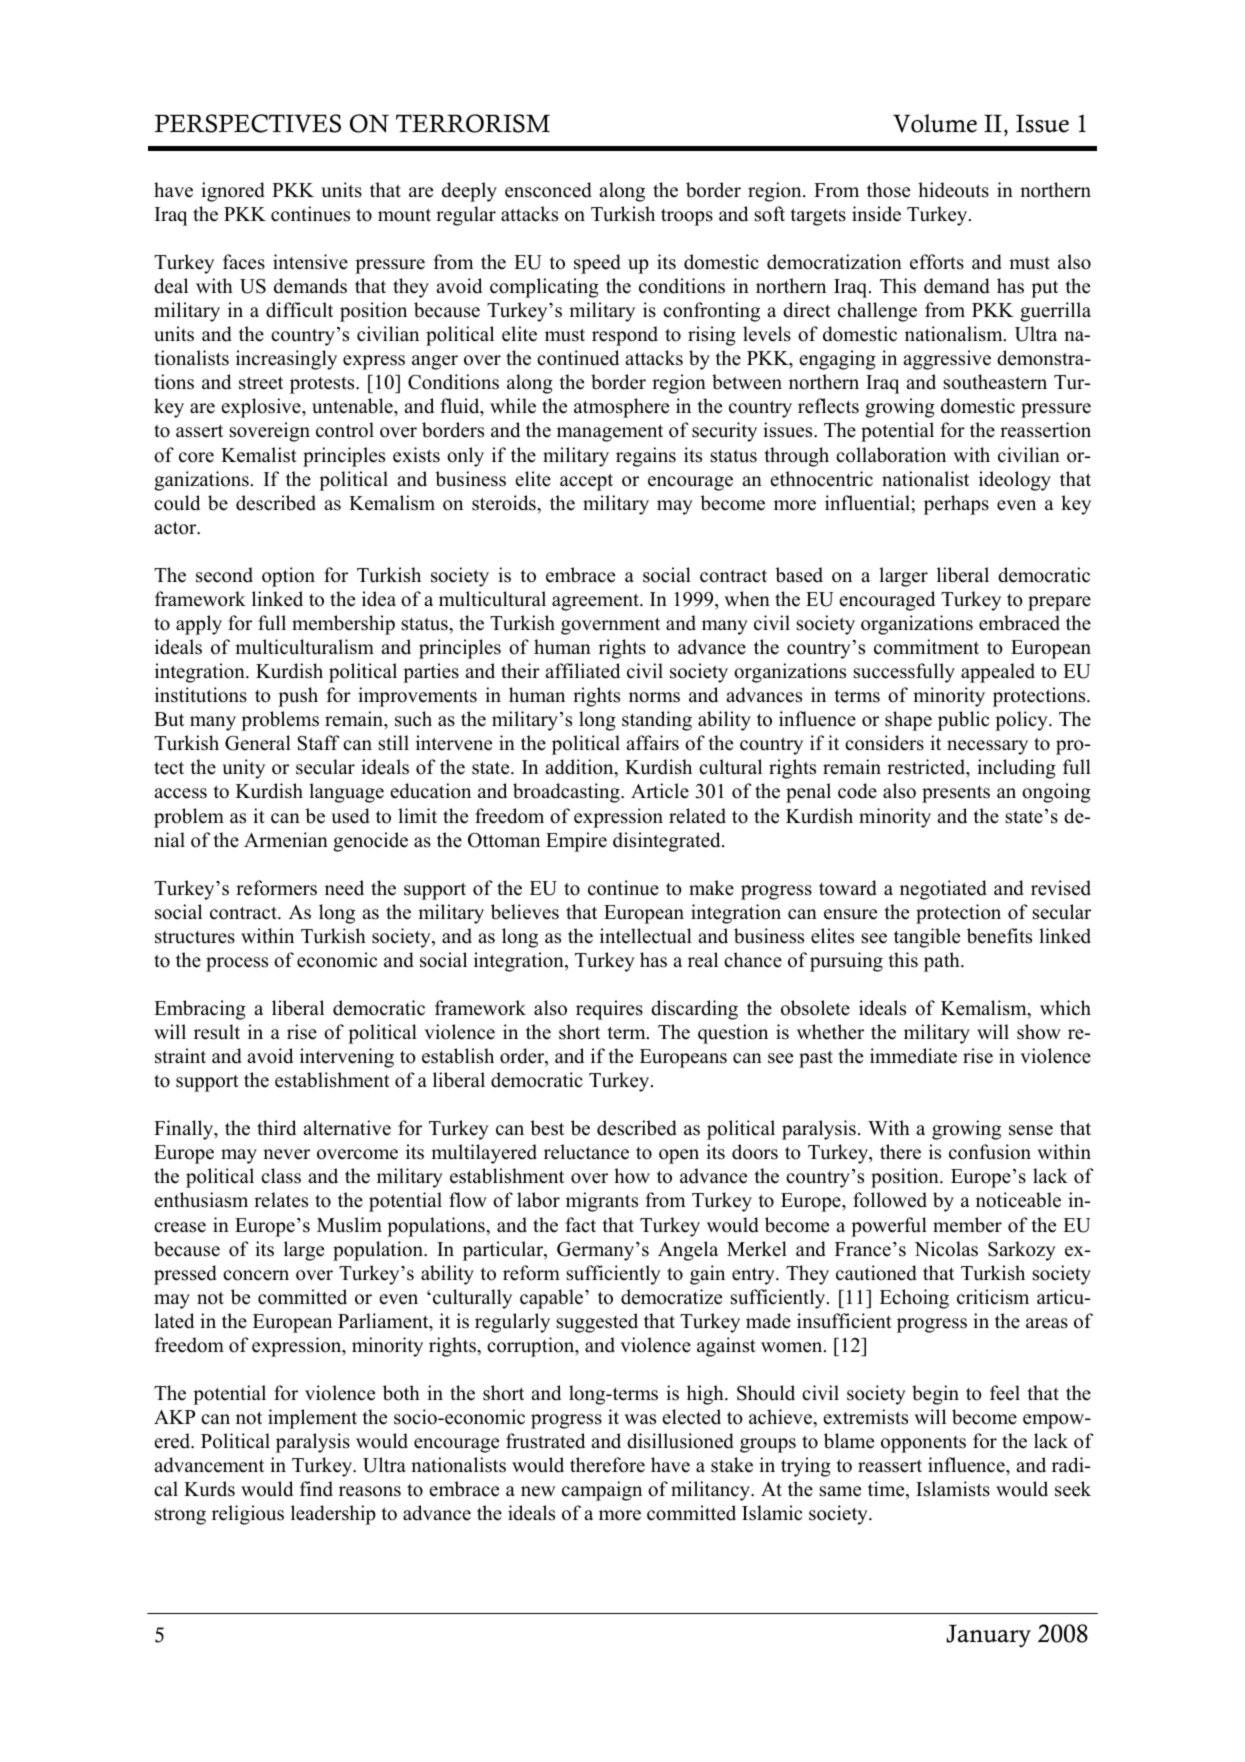 This page has width=1245, height=1762. Describe the element at coordinates (953, 190) in the page. I see `hideouts` at that location.
